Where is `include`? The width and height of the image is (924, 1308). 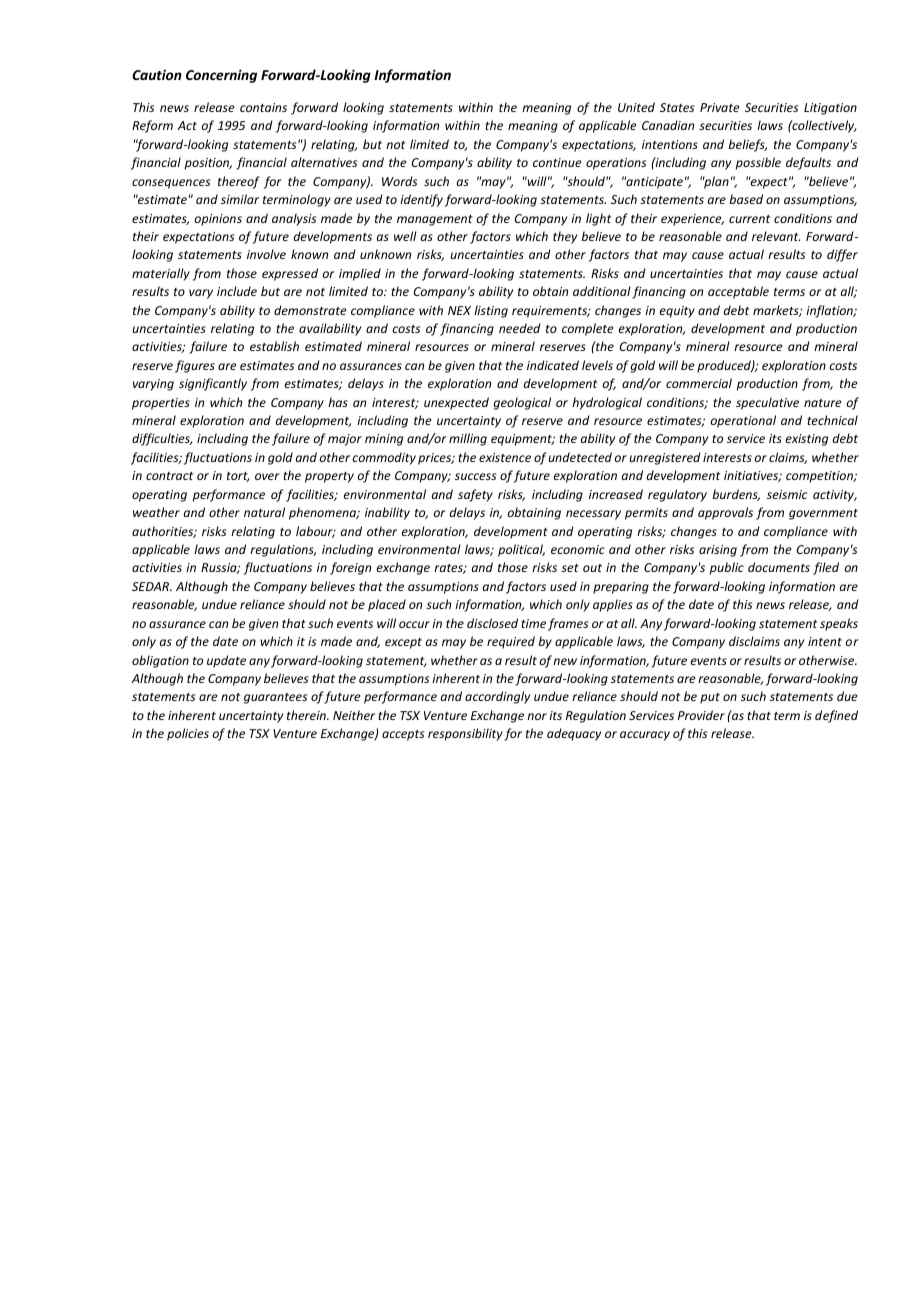 include is located at coordinates (237, 291).
